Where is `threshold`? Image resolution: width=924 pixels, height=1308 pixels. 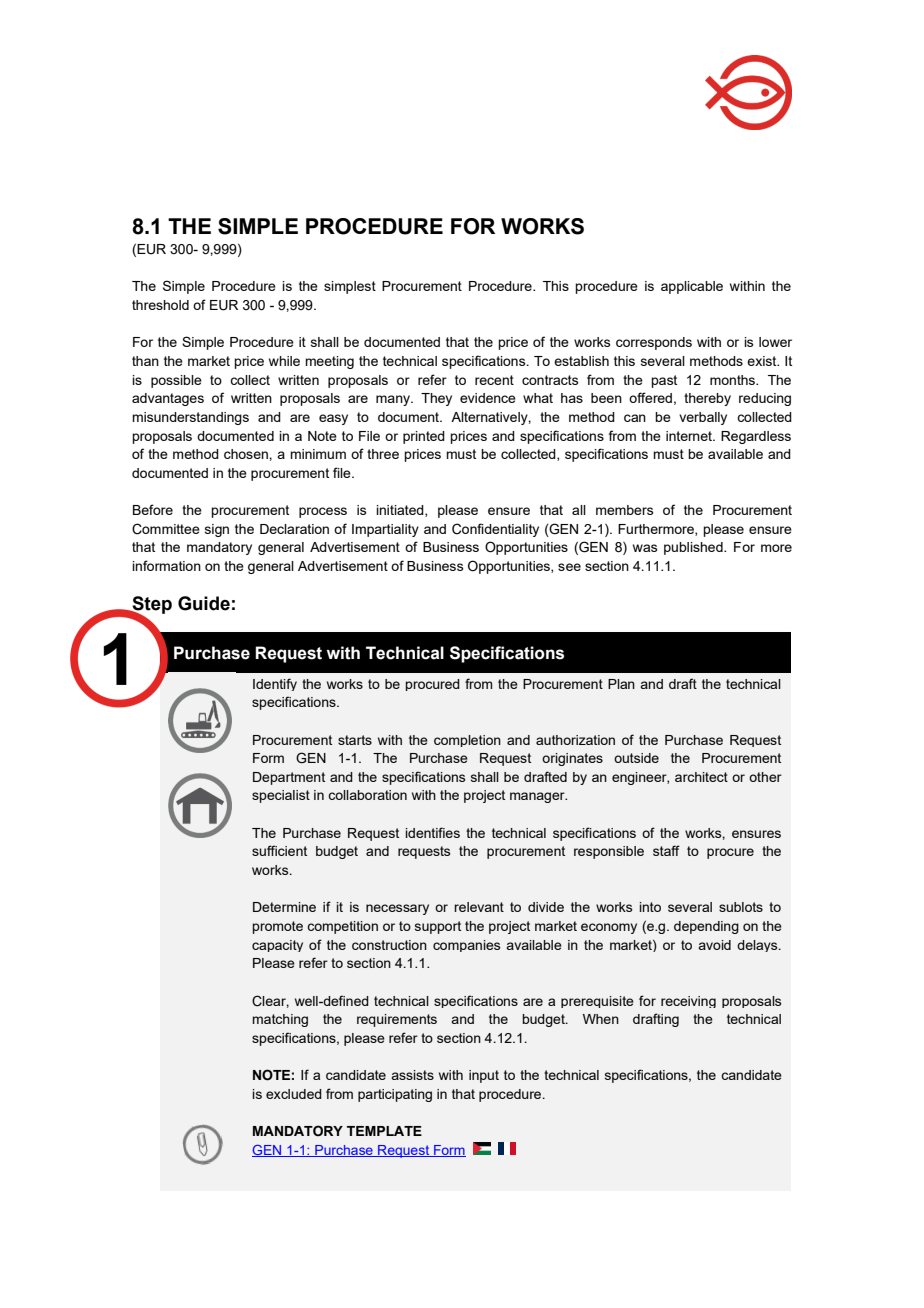
threshold is located at coordinates (160, 305).
